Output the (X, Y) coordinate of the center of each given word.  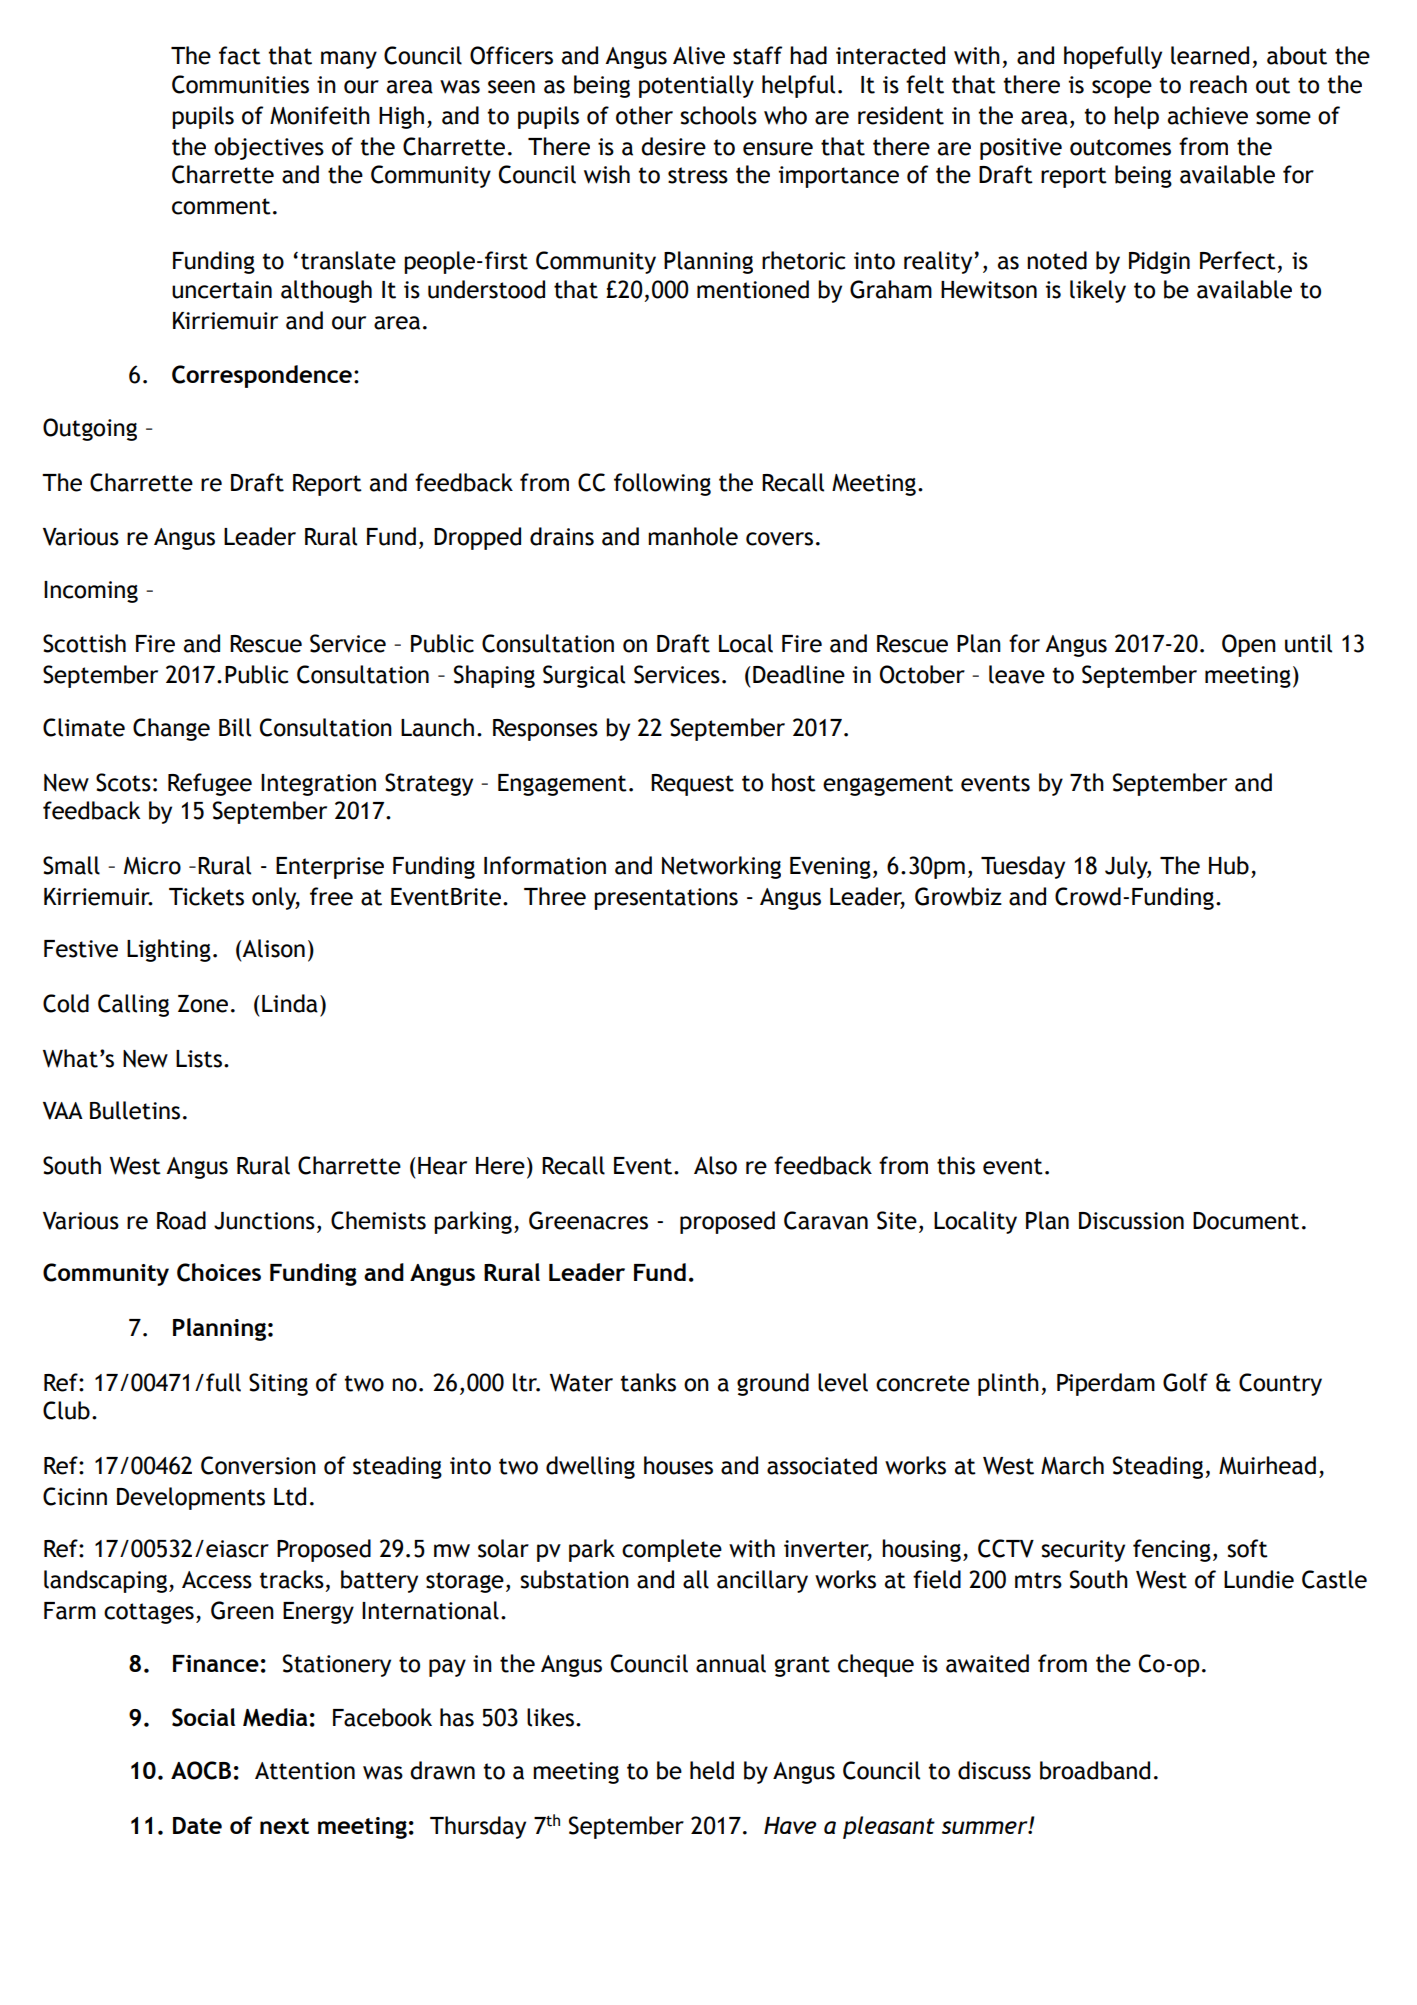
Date (197, 1825)
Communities (240, 84)
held (712, 1770)
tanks (648, 1382)
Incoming (91, 592)
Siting (278, 1384)
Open (1249, 645)
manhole (693, 536)
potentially (696, 86)
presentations (666, 899)
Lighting (169, 950)
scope (1122, 89)
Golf (1185, 1382)
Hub (1229, 865)
